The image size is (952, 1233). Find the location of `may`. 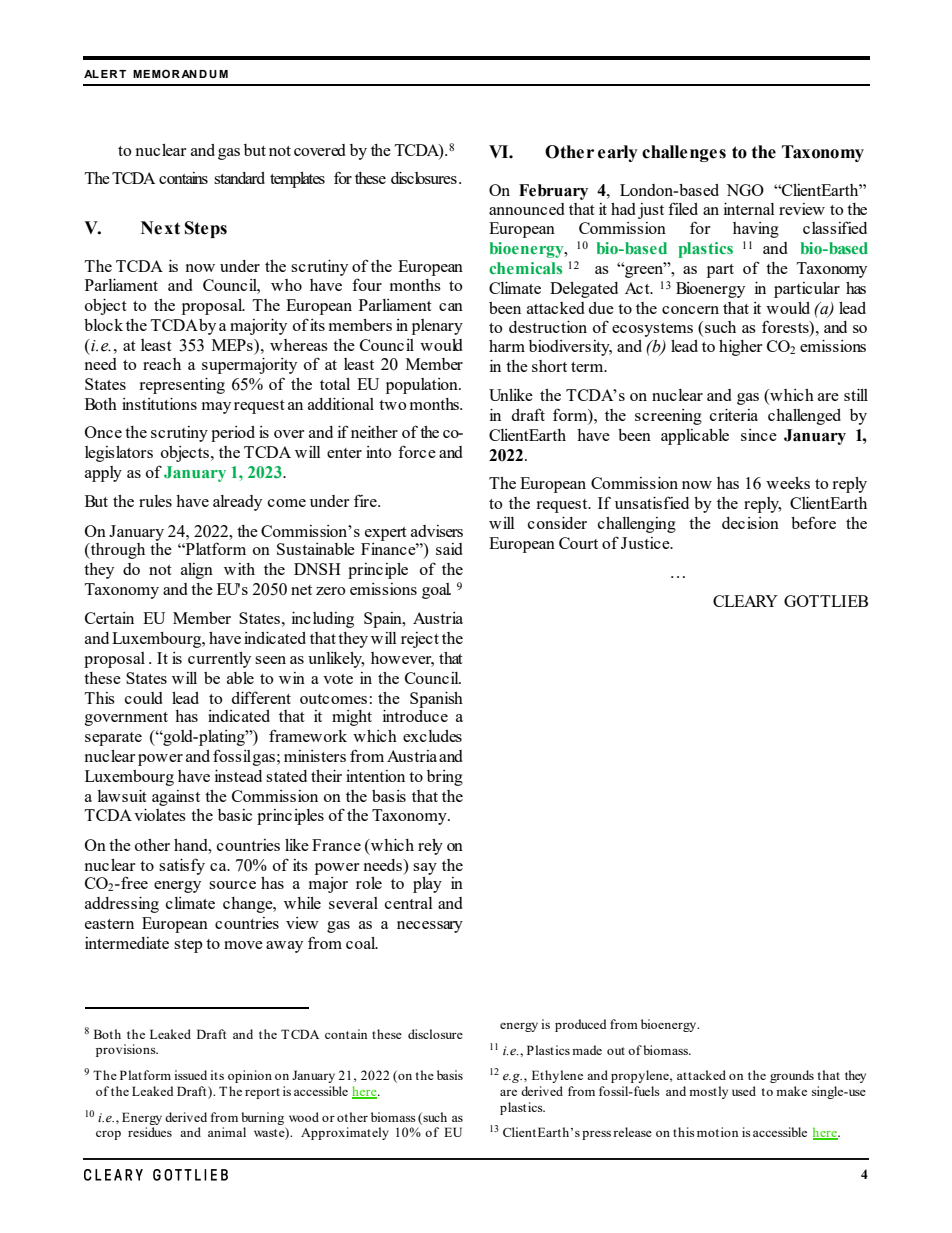

may is located at coordinates (216, 408).
